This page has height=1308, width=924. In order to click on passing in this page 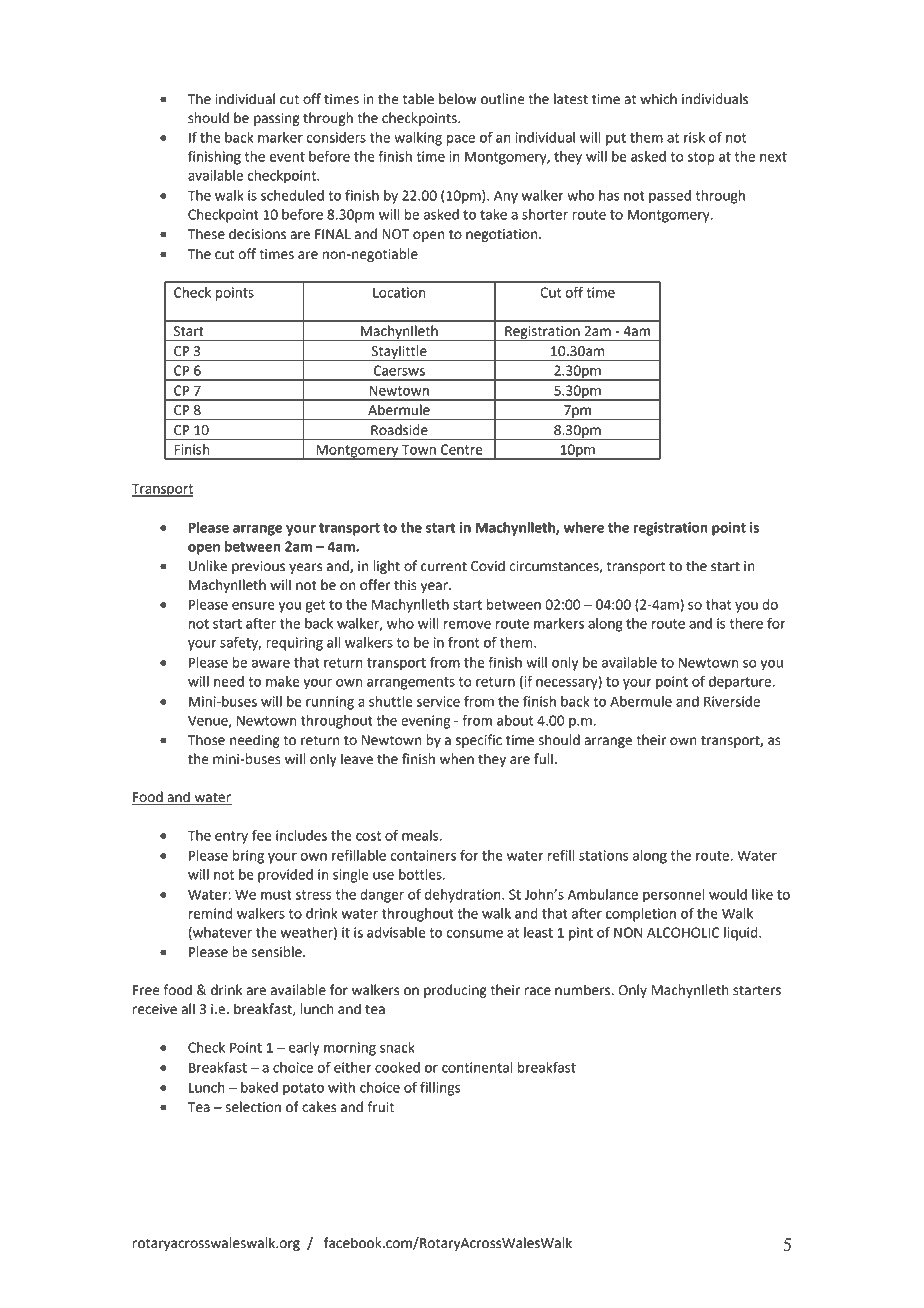, I will do `click(276, 119)`.
